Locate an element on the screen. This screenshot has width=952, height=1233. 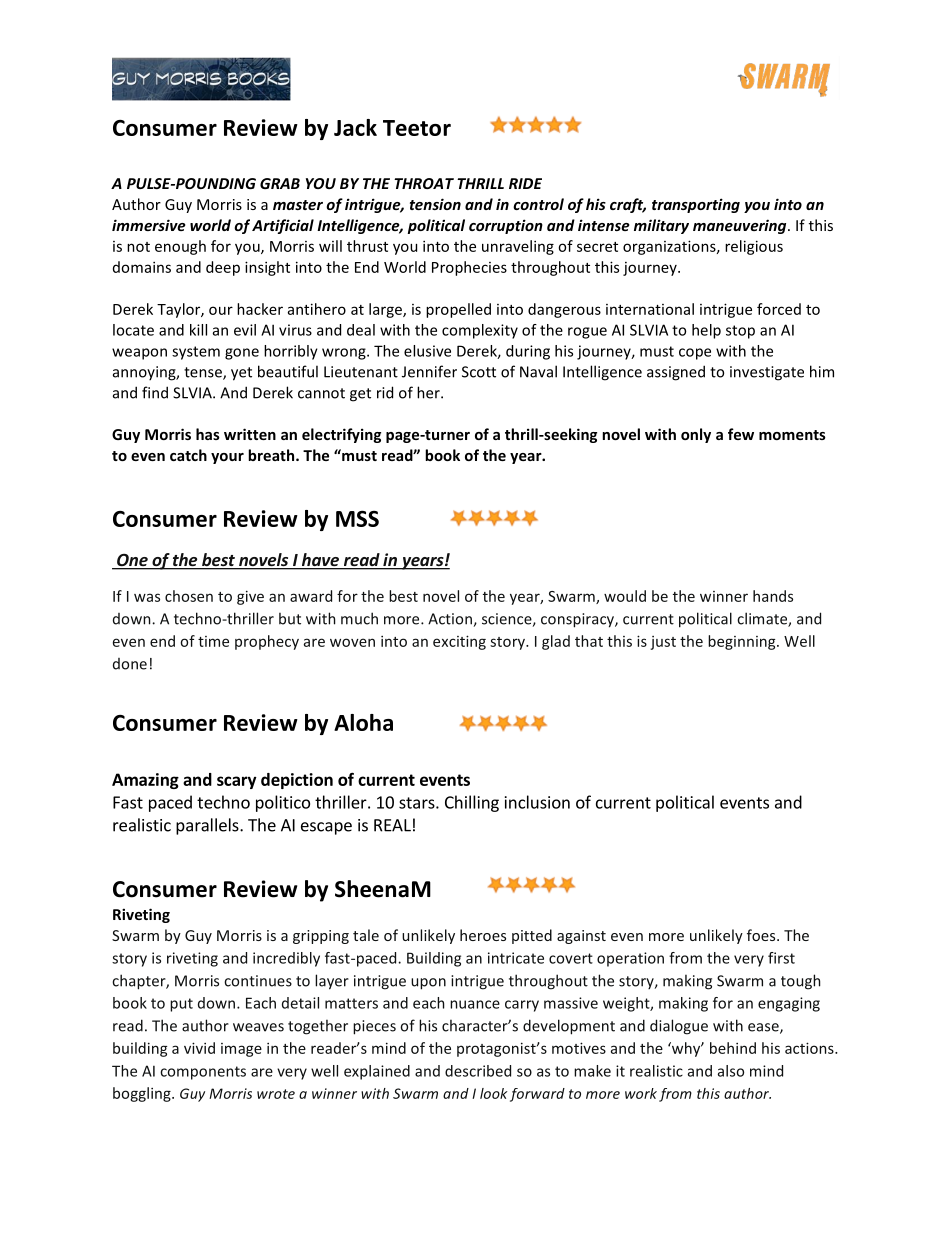
stop is located at coordinates (740, 332).
